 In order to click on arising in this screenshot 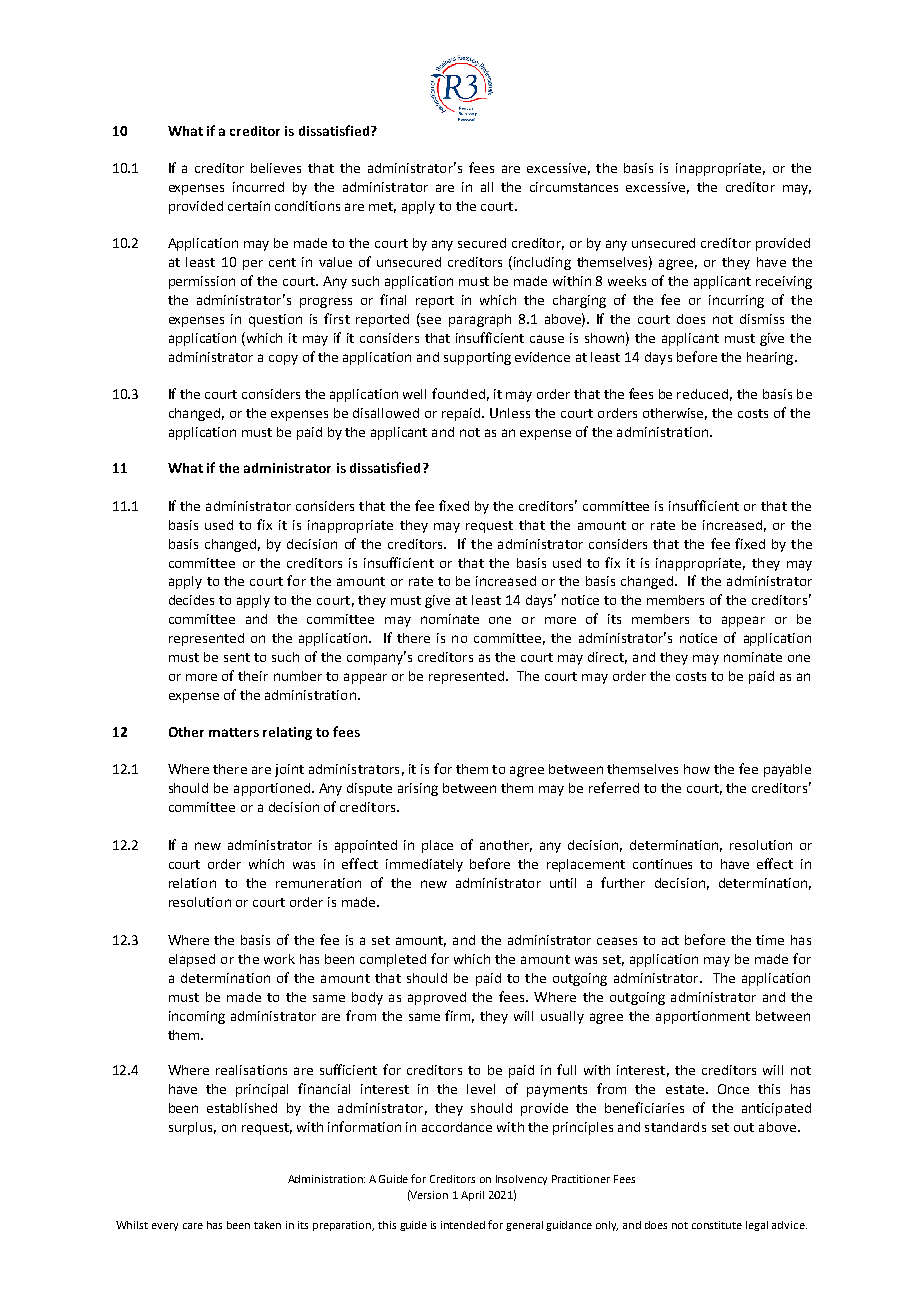, I will do `click(418, 789)`.
